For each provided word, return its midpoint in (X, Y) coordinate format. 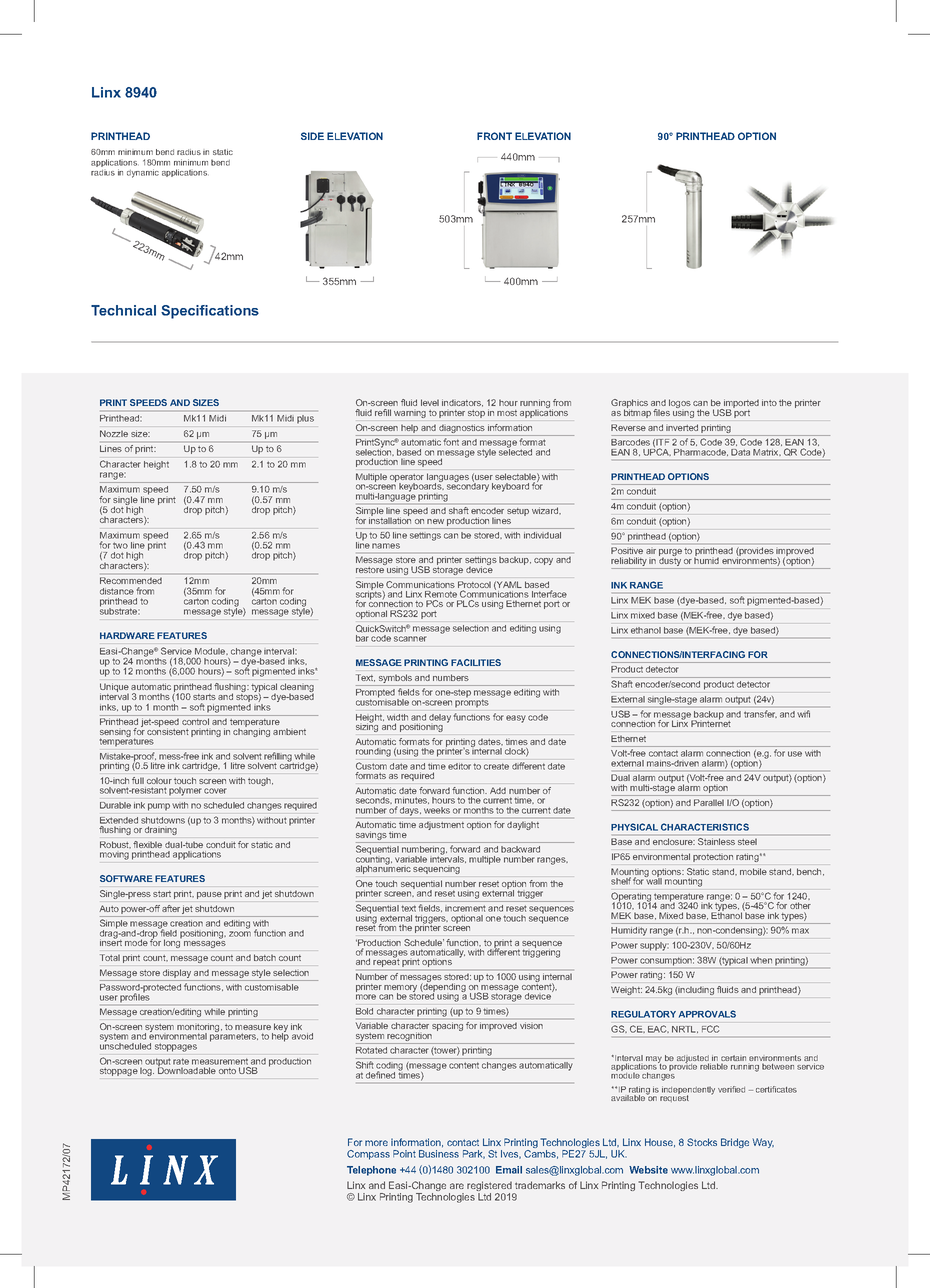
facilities (476, 662)
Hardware (127, 635)
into (769, 402)
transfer (760, 714)
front (494, 136)
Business (439, 1154)
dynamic (143, 173)
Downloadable (187, 1069)
